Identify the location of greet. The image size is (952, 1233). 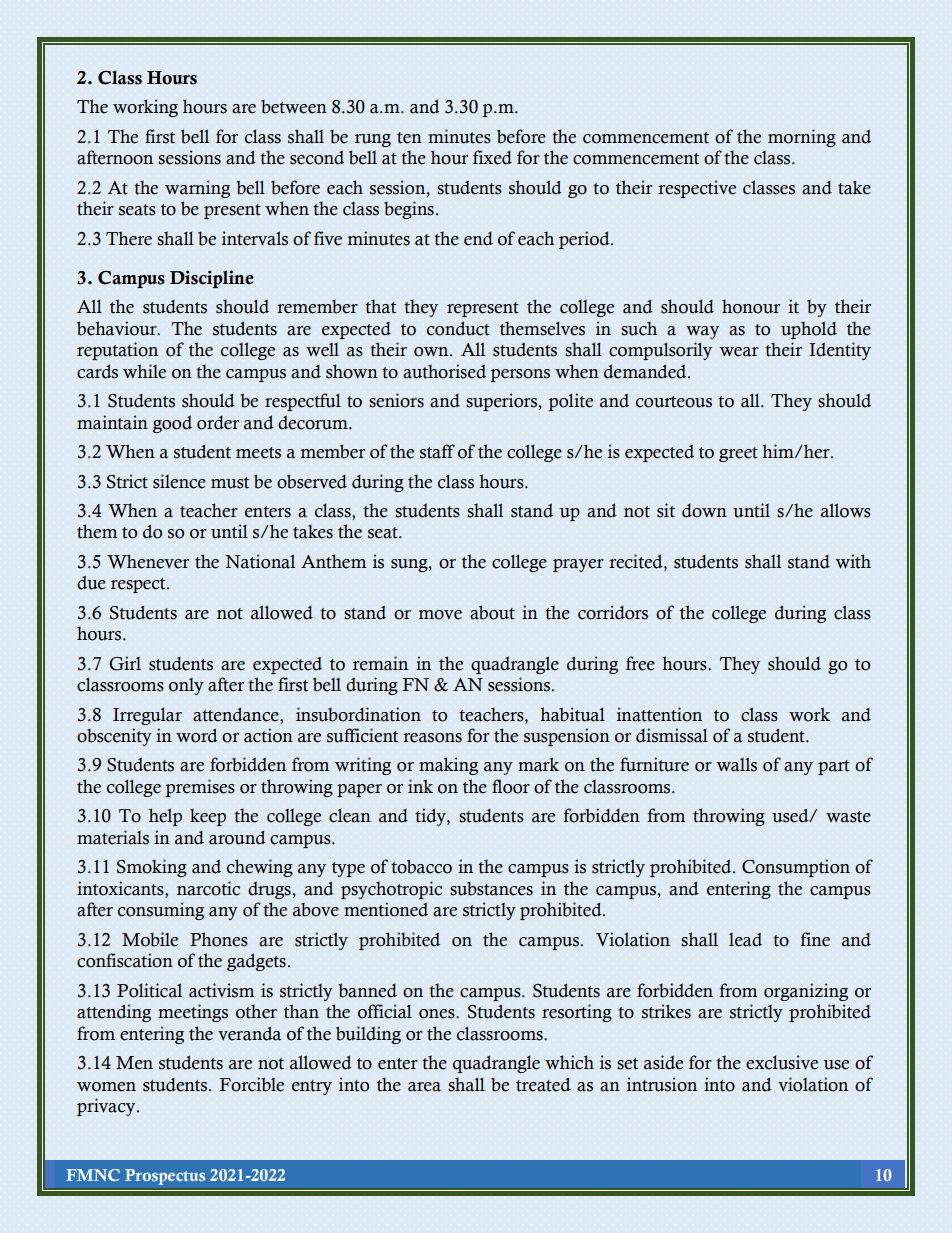
(738, 454).
